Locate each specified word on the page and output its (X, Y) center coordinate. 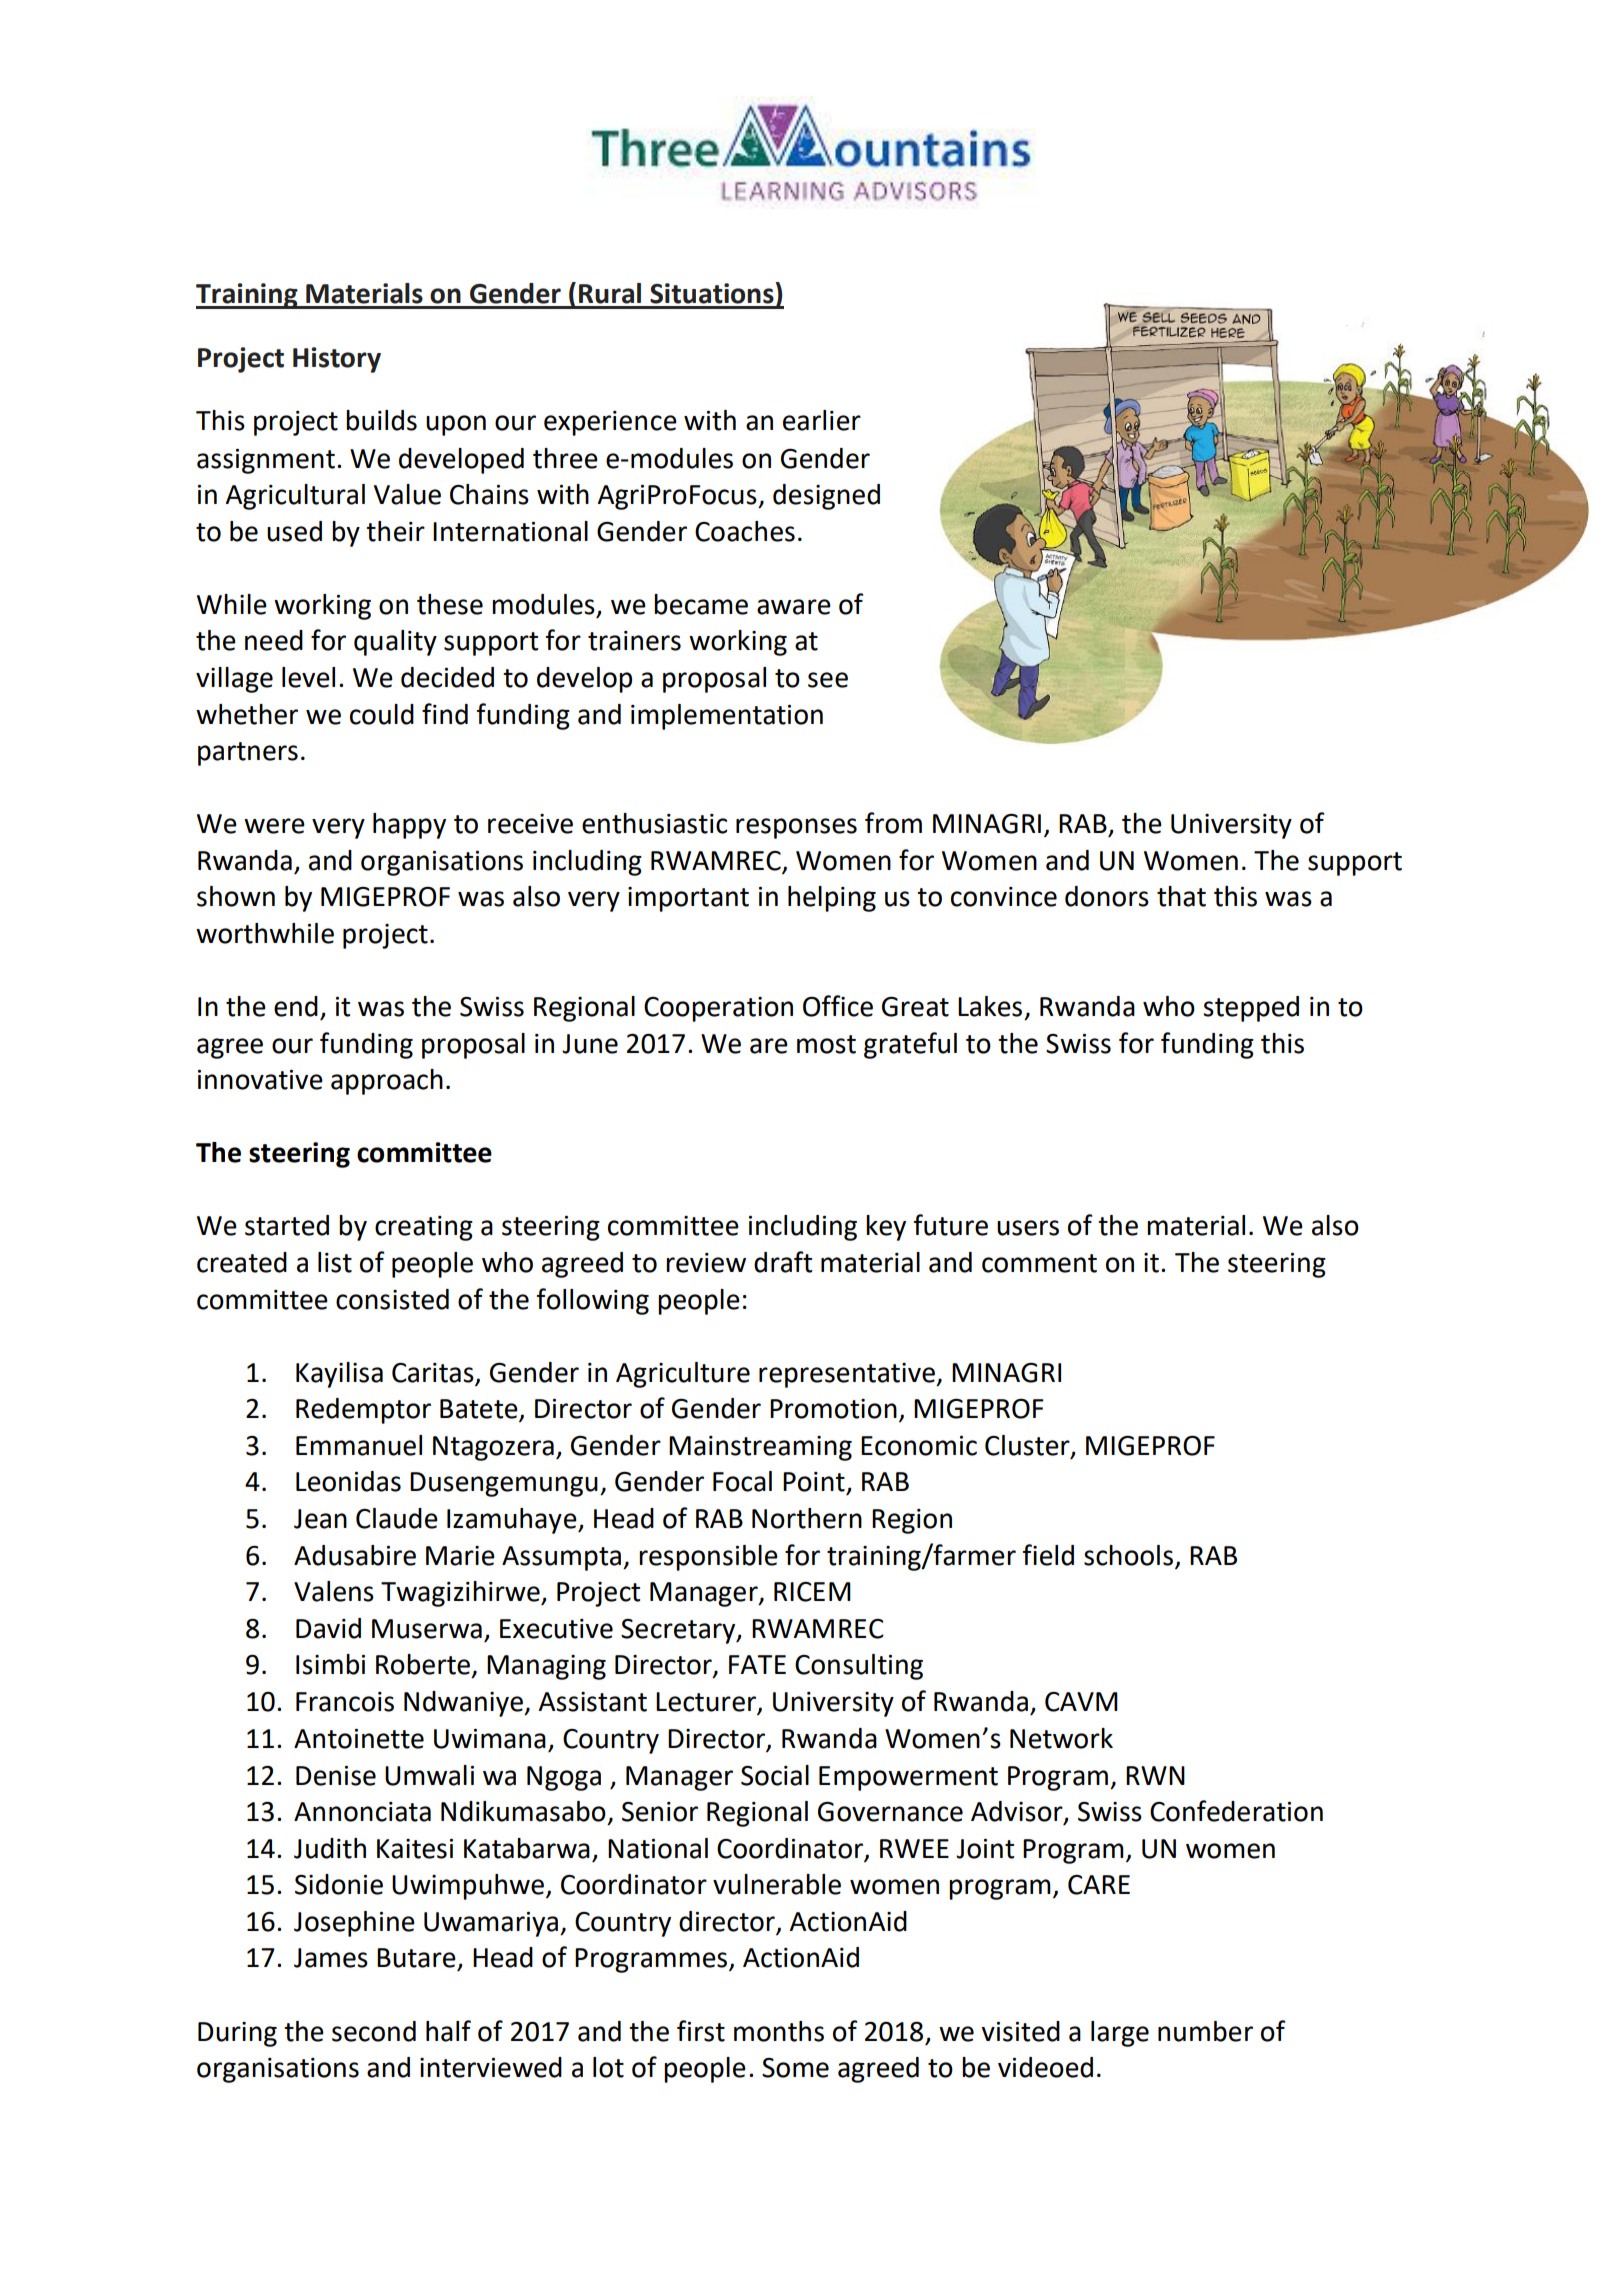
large (1120, 2034)
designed (826, 497)
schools (1128, 1555)
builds (381, 420)
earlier (822, 420)
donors (1107, 896)
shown (236, 896)
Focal (742, 1481)
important (688, 899)
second (374, 2031)
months (779, 2031)
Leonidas (348, 1481)
